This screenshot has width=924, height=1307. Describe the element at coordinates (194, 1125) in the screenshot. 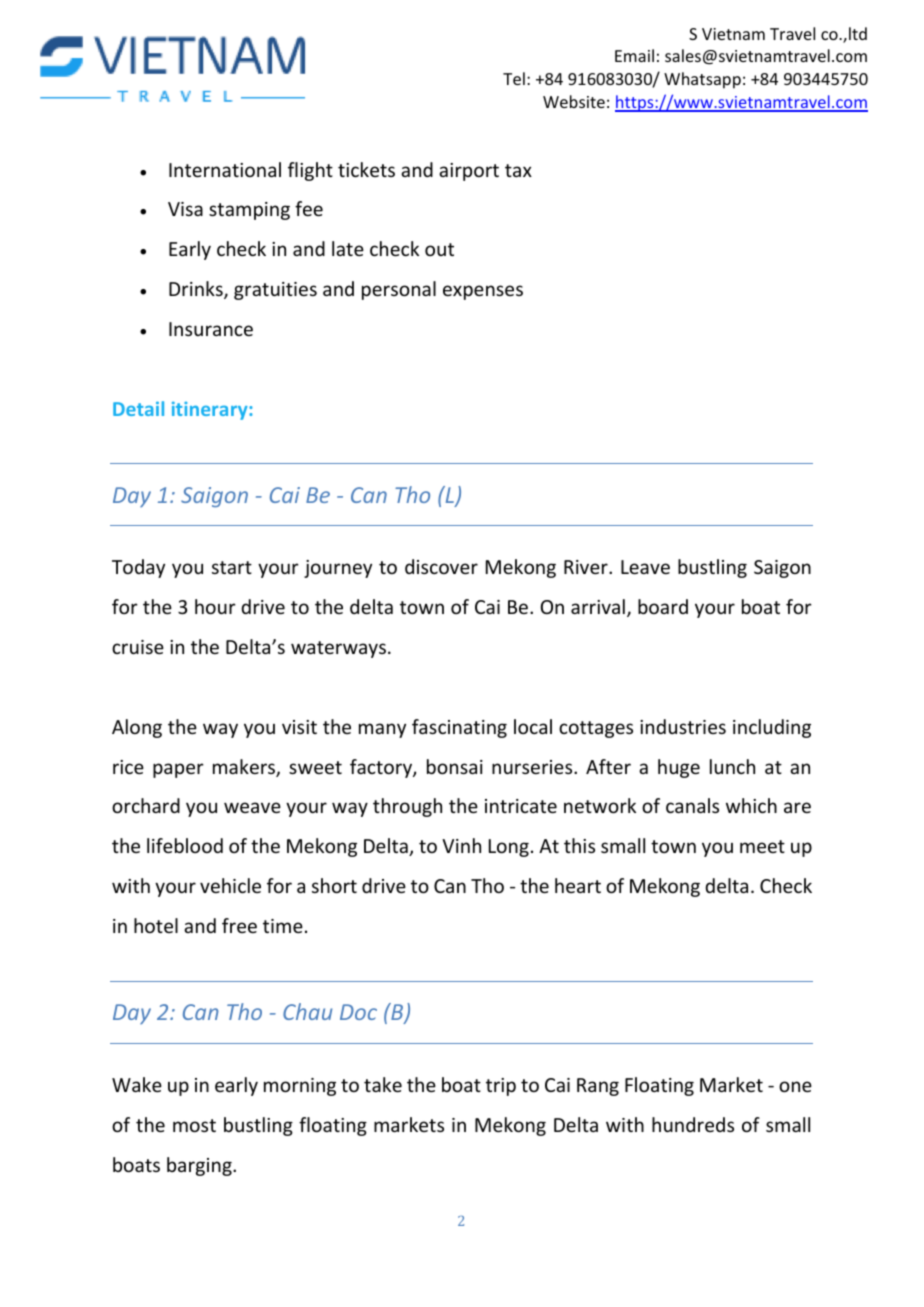

I see `most` at that location.
